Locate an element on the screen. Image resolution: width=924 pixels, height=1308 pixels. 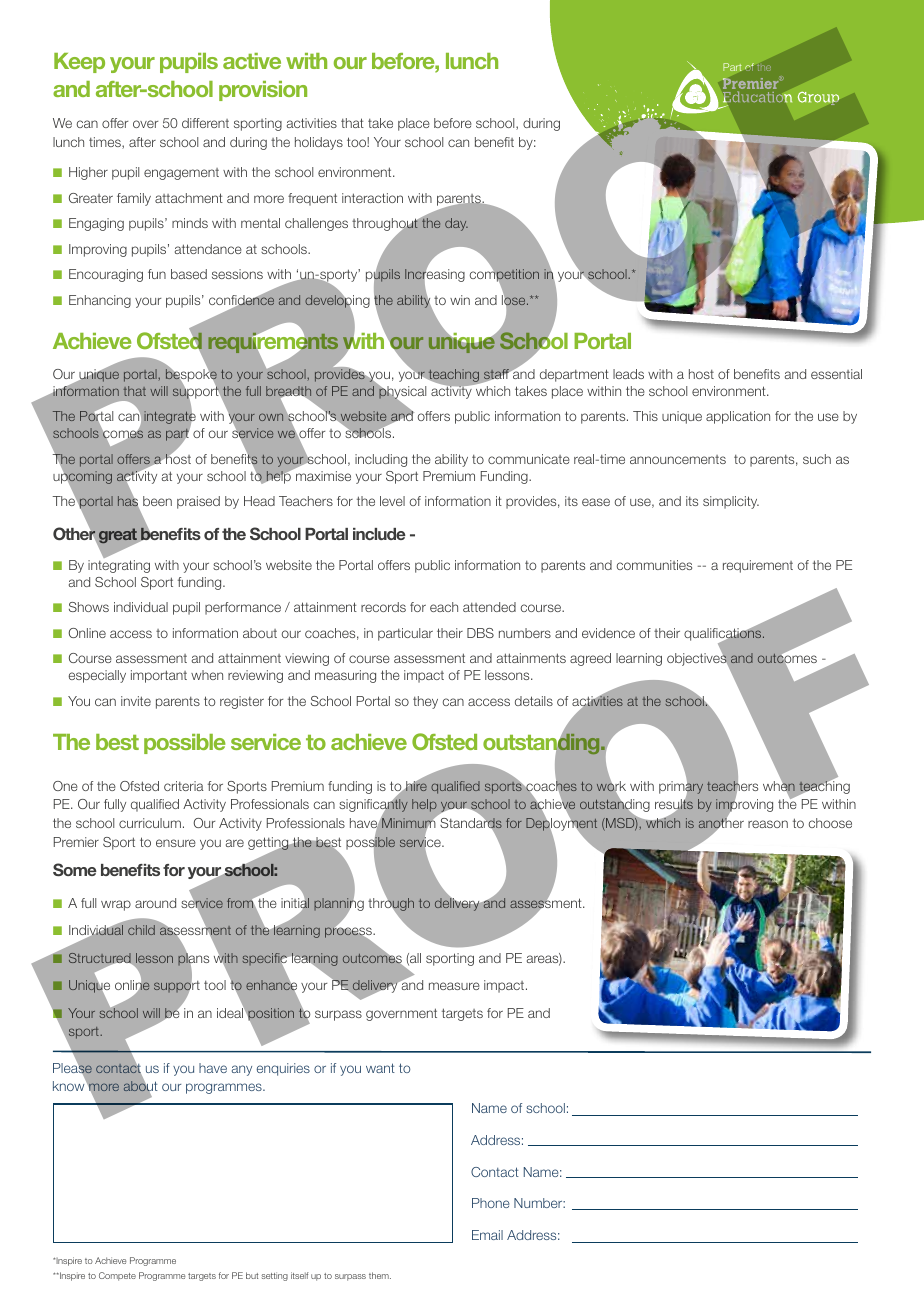
Compete is located at coordinates (117, 1276).
